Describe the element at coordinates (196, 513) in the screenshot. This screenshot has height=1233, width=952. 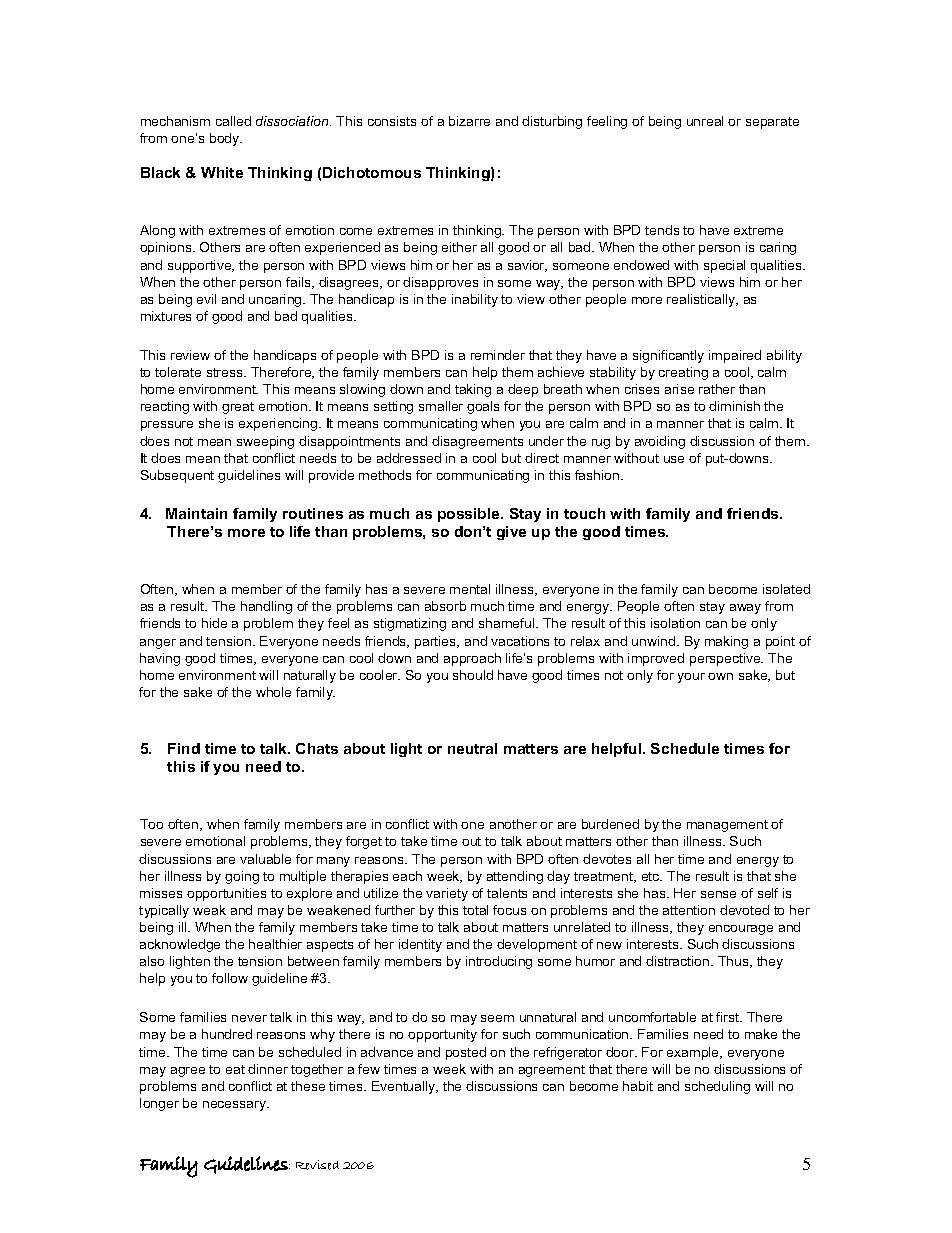
I see `Maintain` at that location.
